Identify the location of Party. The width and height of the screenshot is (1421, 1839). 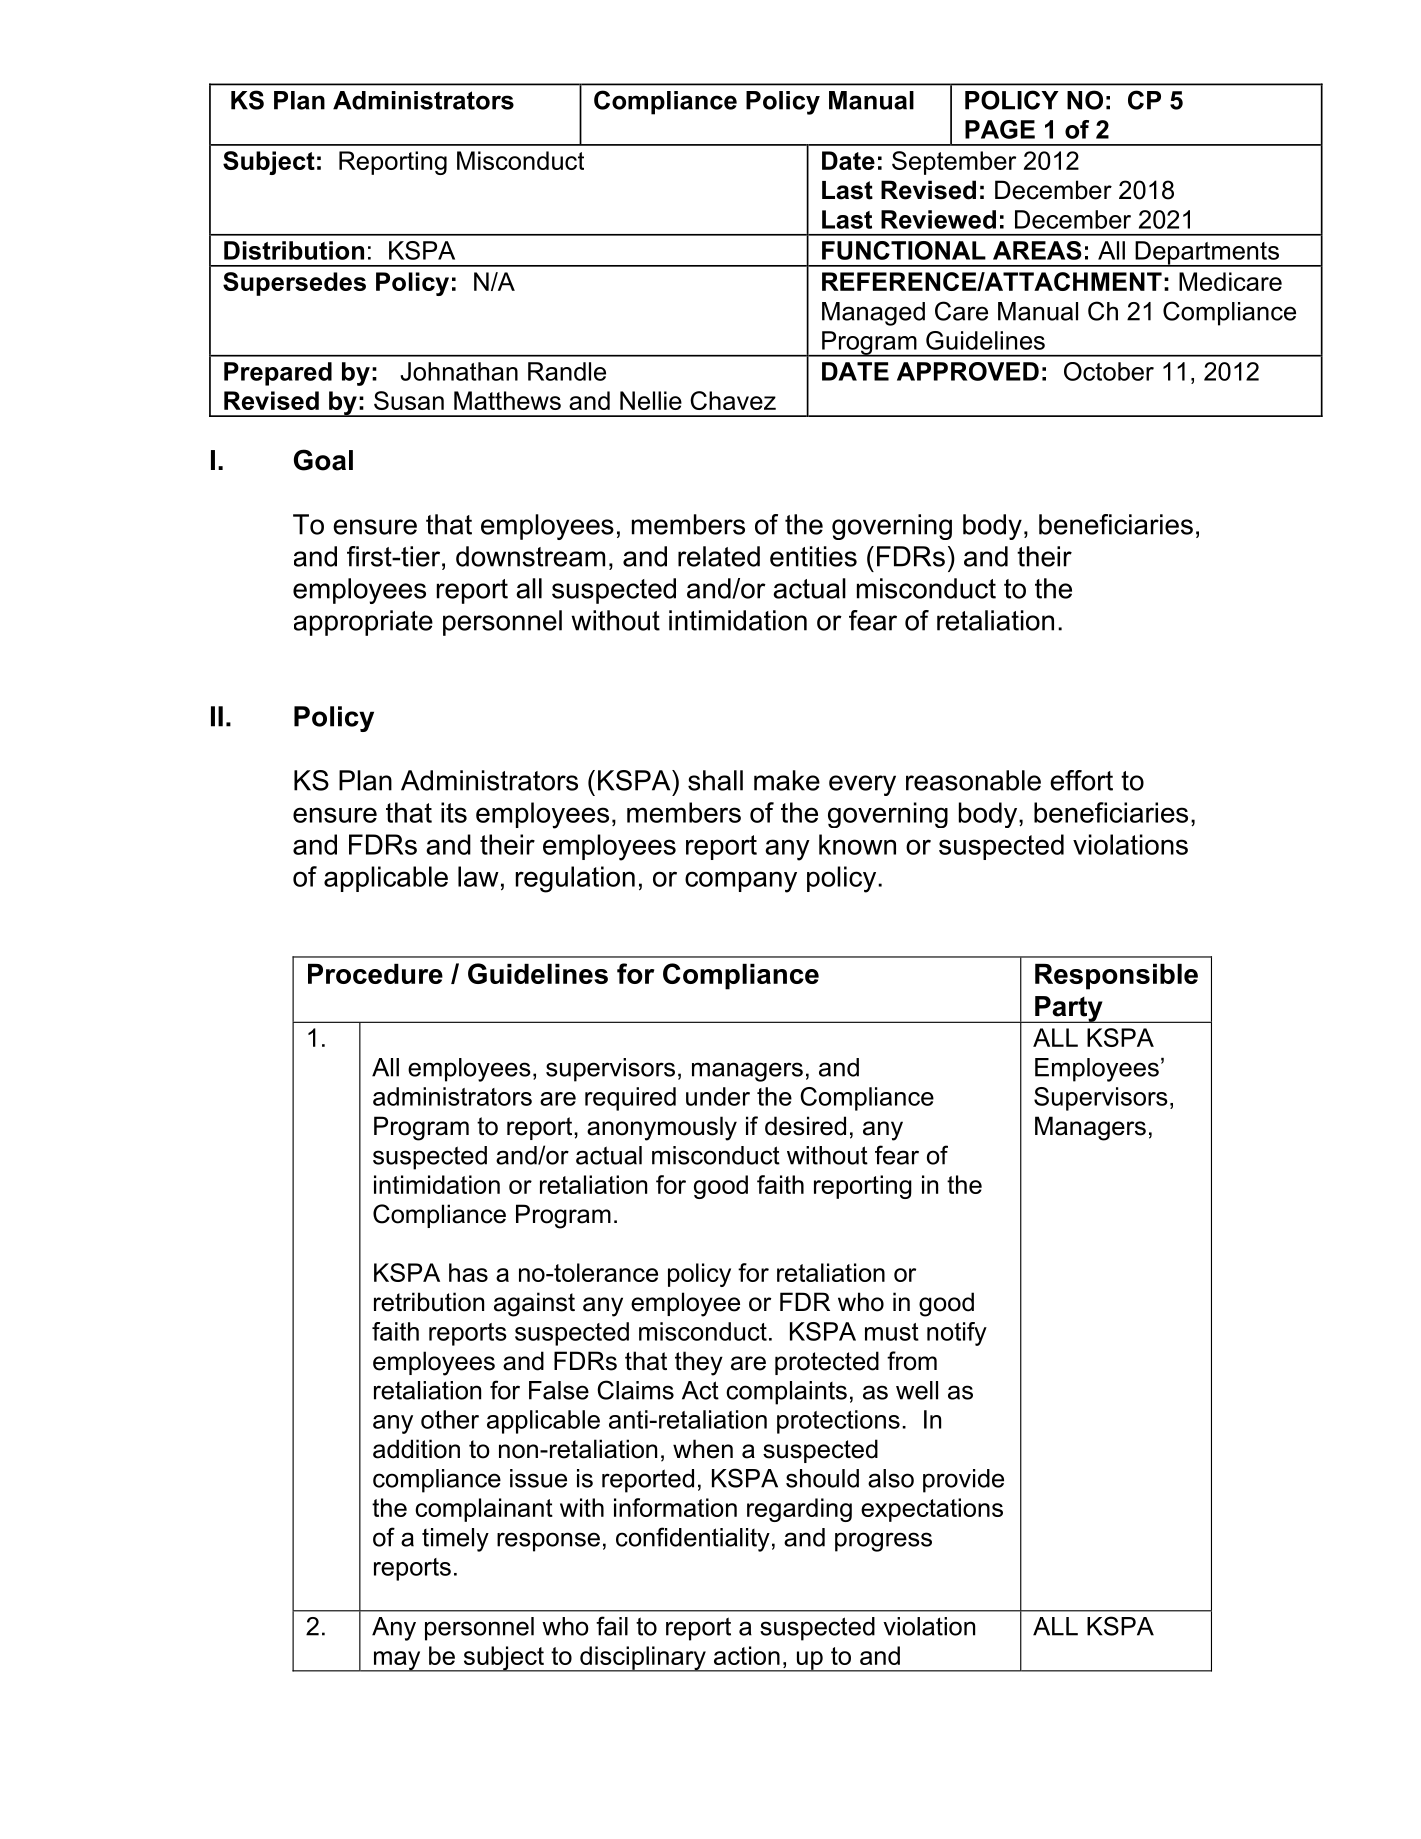
(1069, 1009).
